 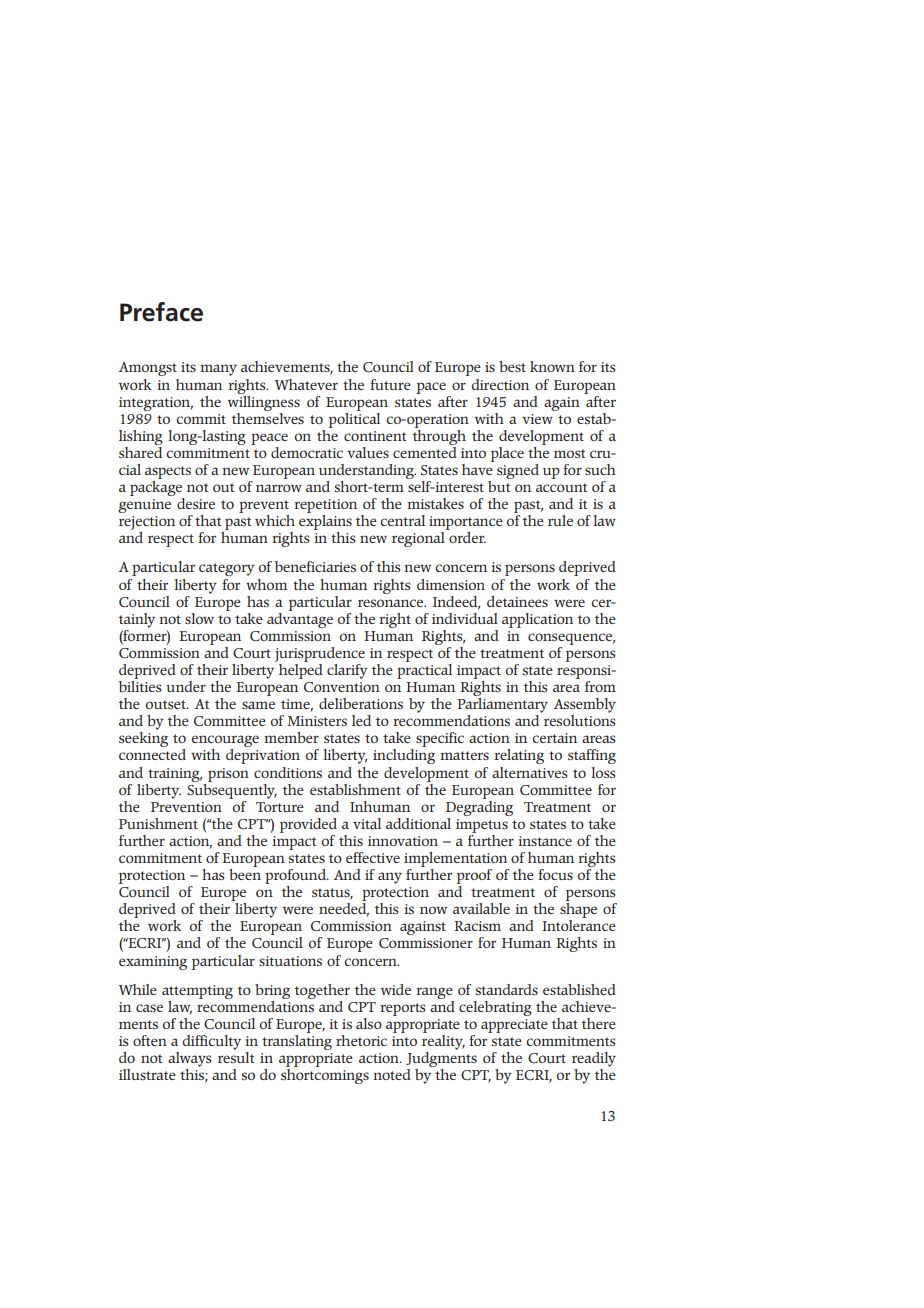 What do you see at coordinates (167, 704) in the document?
I see `outset` at bounding box center [167, 704].
